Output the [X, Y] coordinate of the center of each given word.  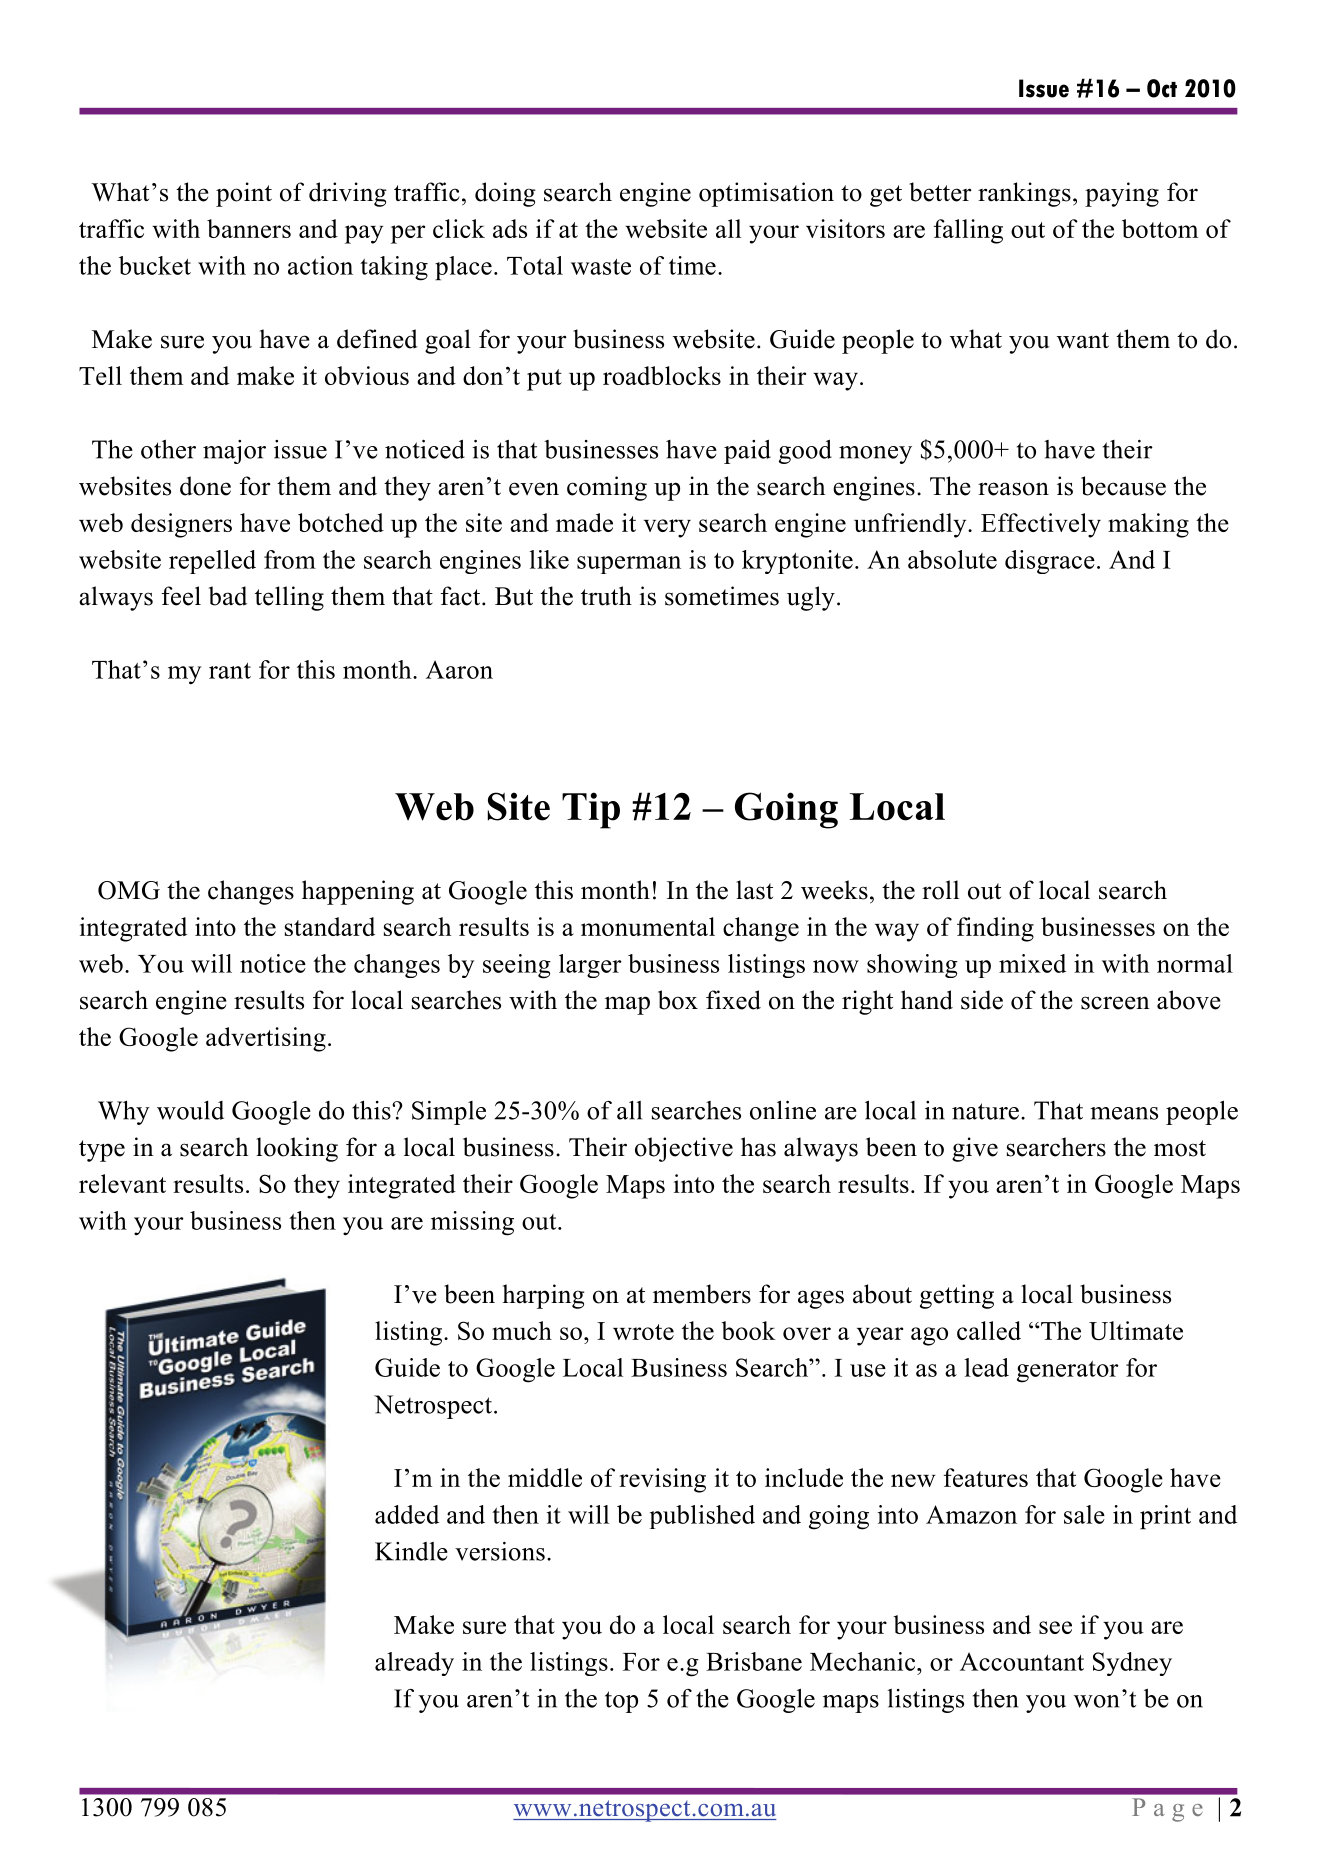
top [621, 1702]
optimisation [766, 194]
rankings [1024, 194]
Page [1167, 1810]
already [414, 1664]
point [244, 194]
